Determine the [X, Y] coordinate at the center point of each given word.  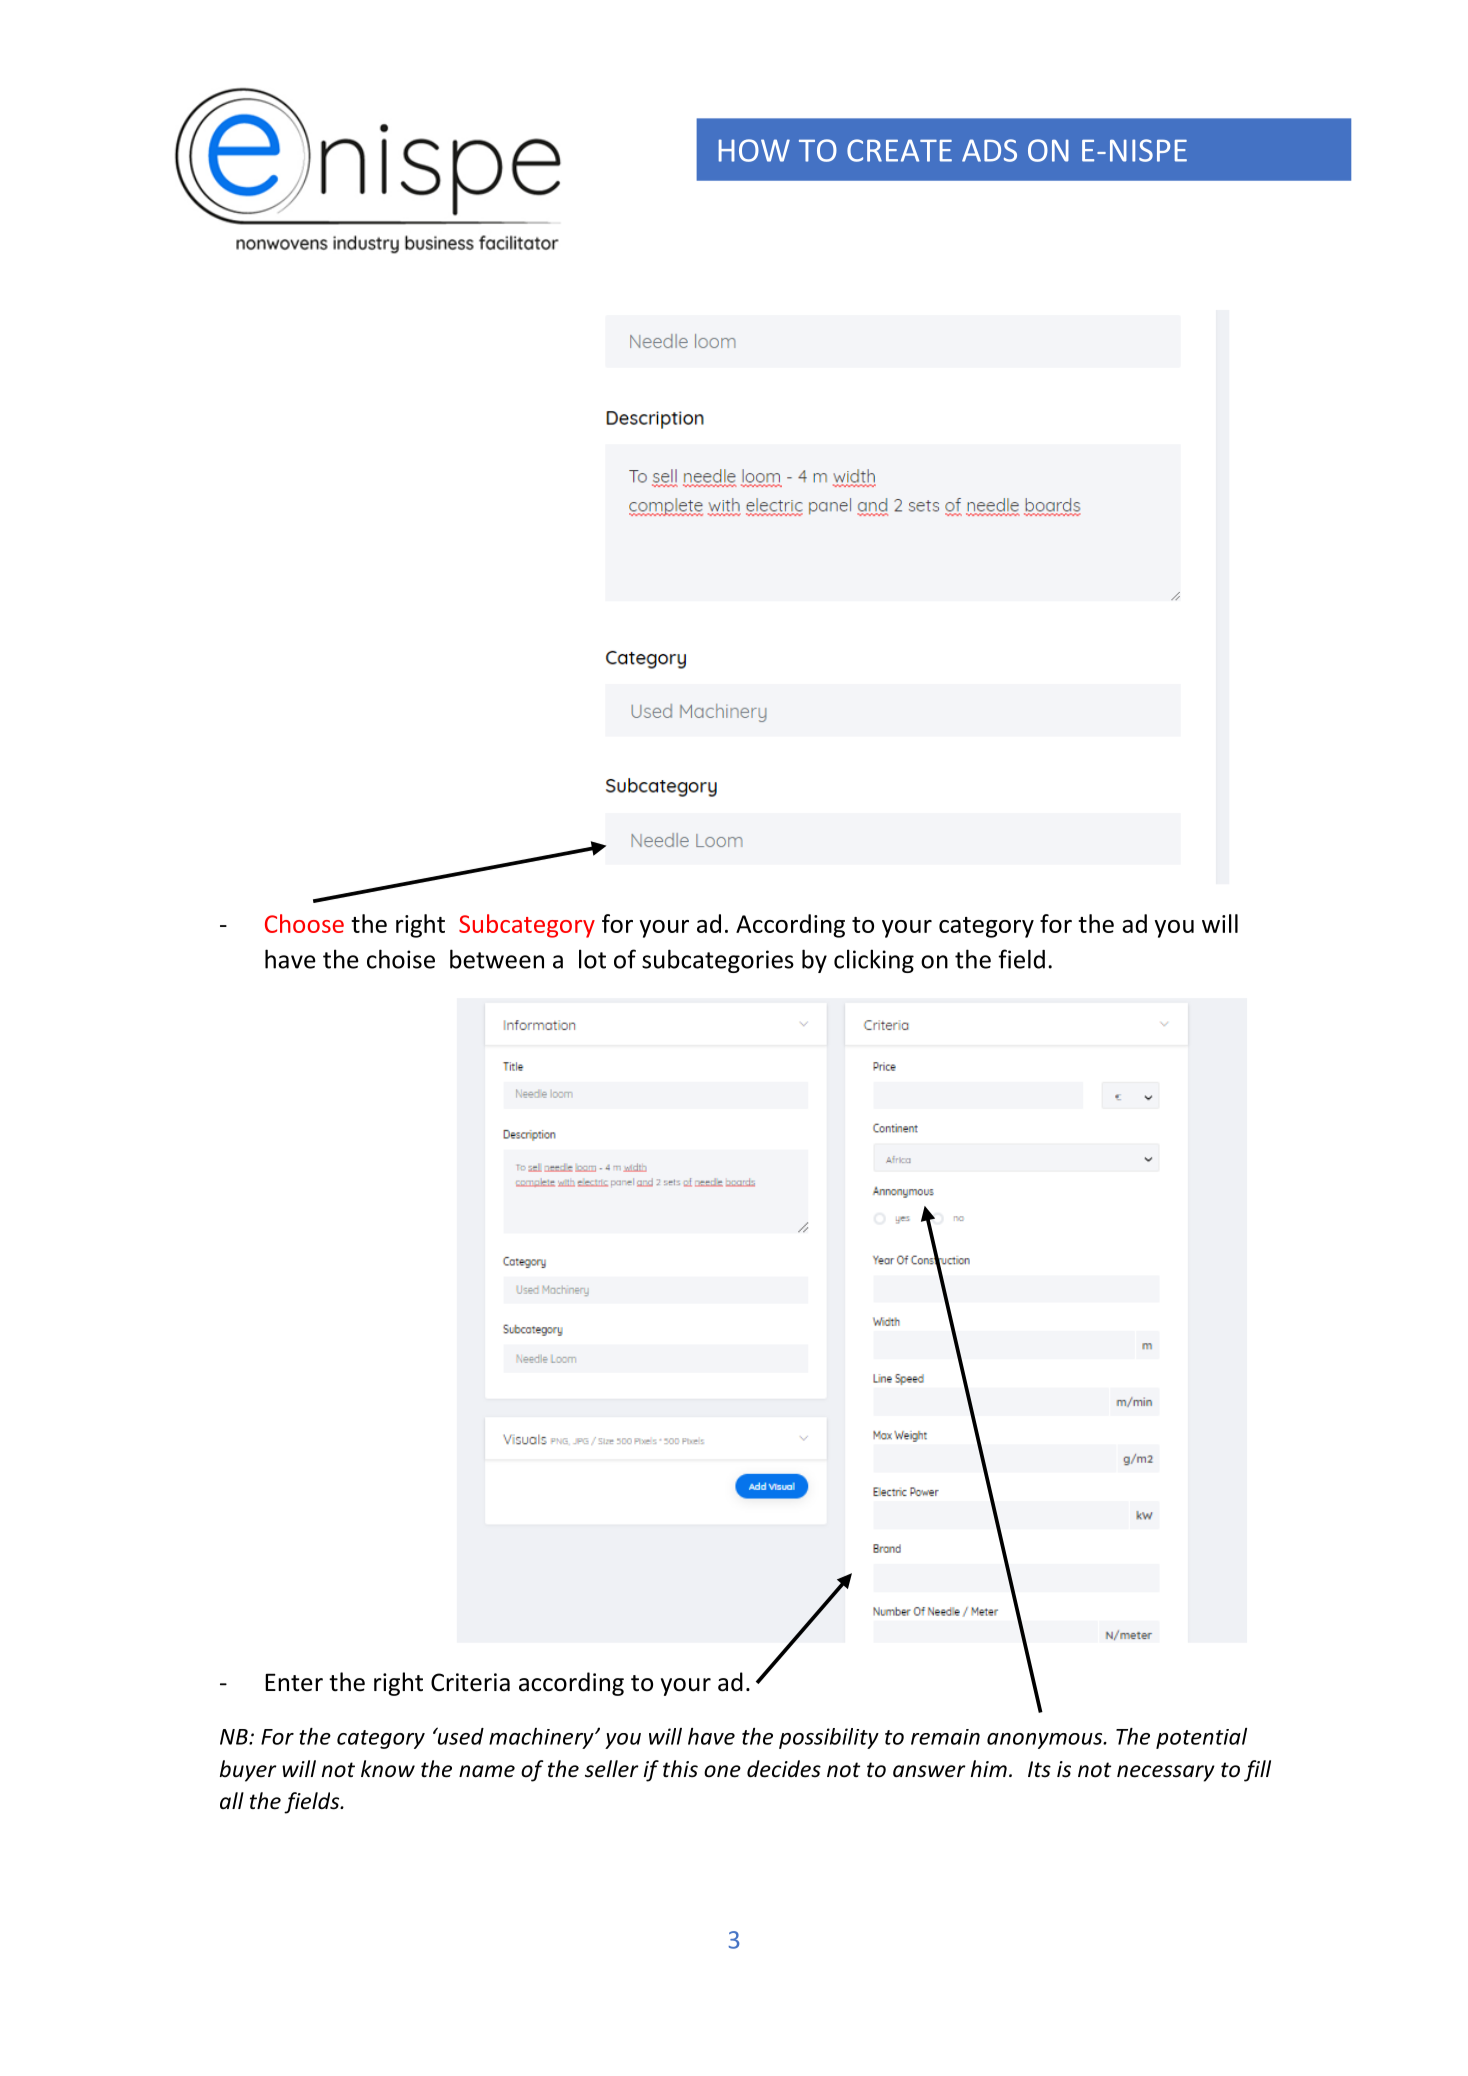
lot [592, 959]
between [497, 959]
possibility [829, 1738]
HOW [754, 150]
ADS [989, 150]
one [722, 1771]
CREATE [899, 150]
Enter [294, 1682]
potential [1201, 1738]
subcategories [718, 961]
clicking [874, 961]
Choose [304, 923]
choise [401, 959]
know [388, 1769]
